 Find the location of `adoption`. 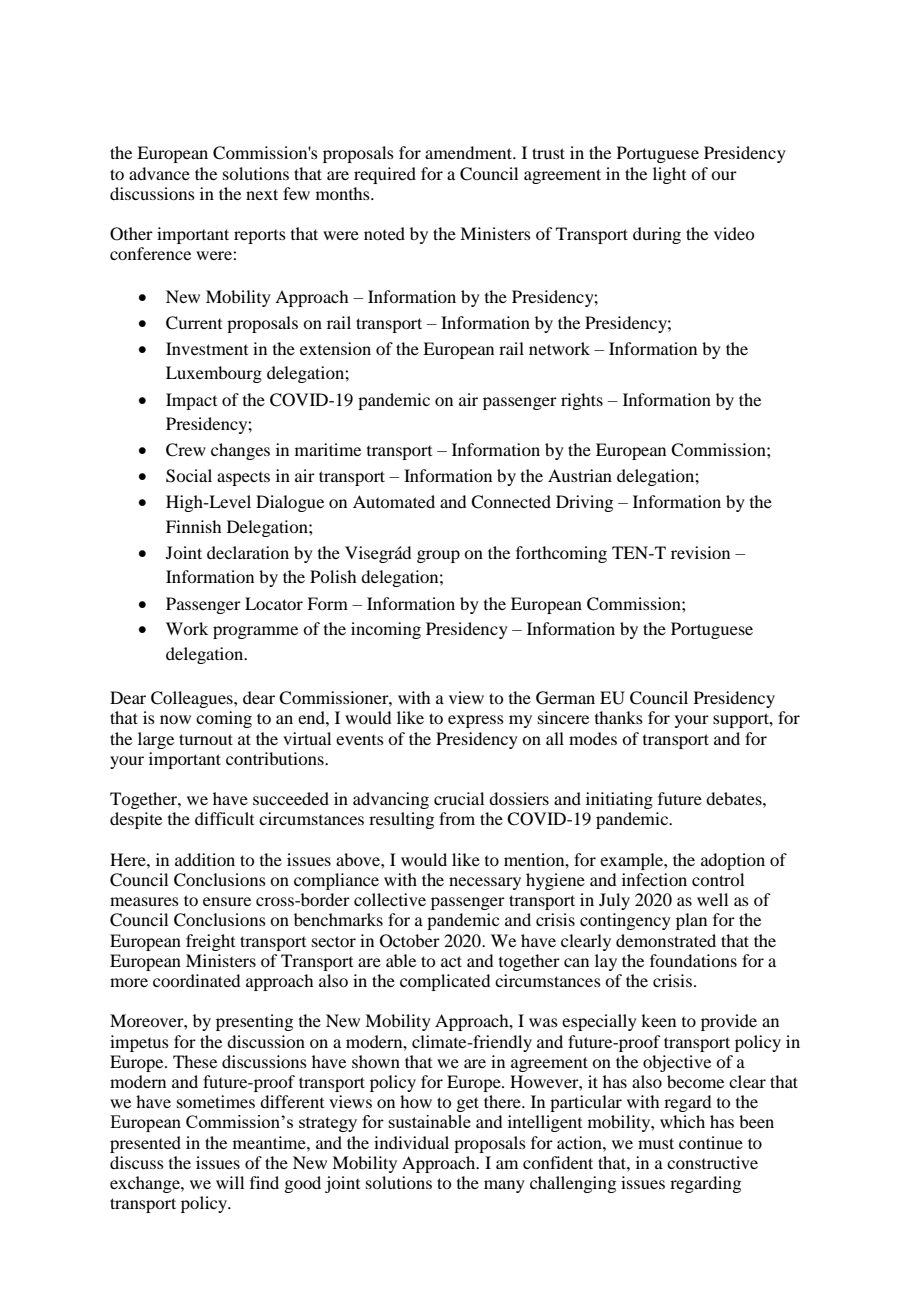

adoption is located at coordinates (733, 861).
